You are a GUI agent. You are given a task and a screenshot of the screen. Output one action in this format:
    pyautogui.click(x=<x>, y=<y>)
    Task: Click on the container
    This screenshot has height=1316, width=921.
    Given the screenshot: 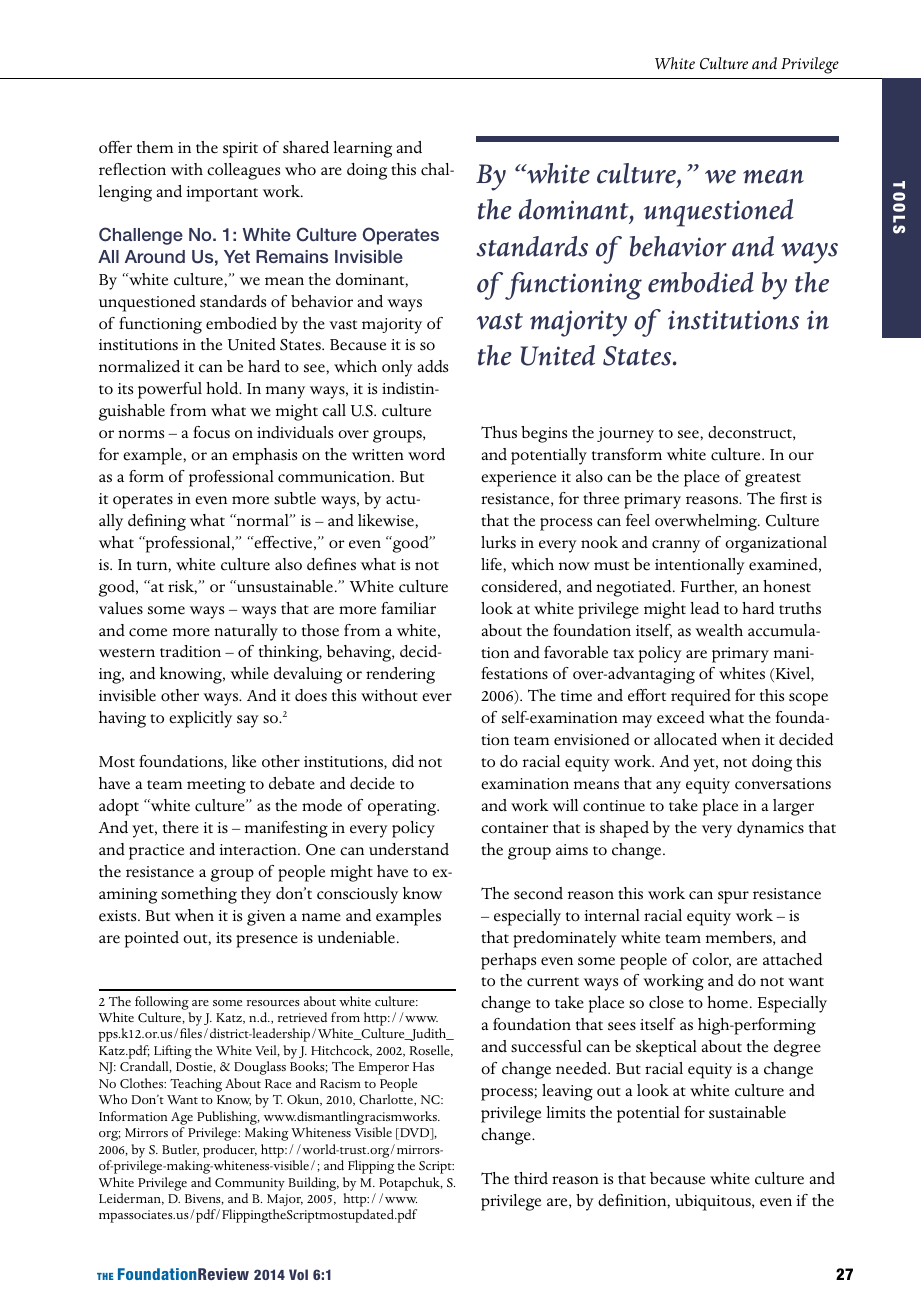 What is the action you would take?
    pyautogui.click(x=514, y=828)
